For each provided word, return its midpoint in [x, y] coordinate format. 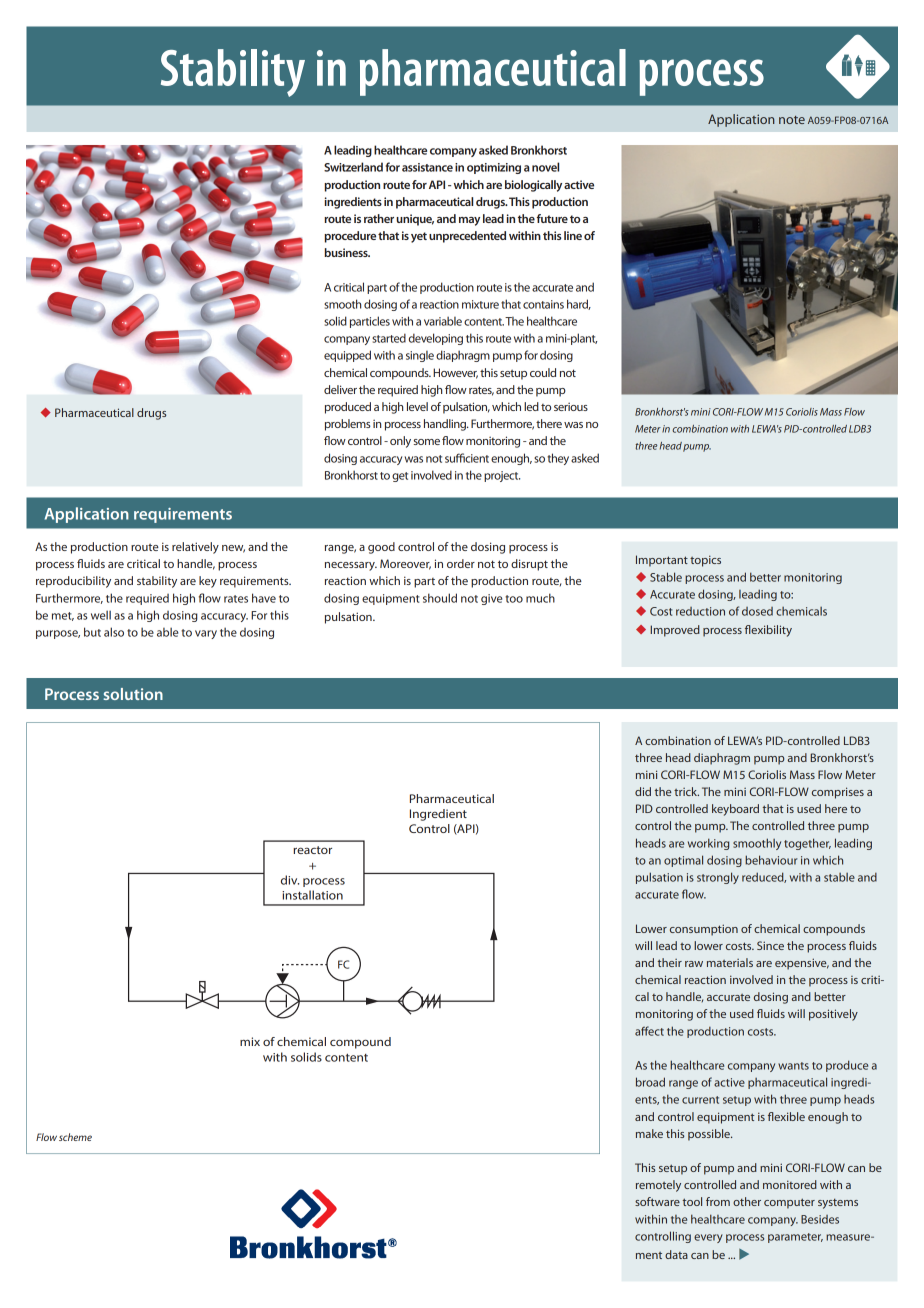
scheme [75, 1137]
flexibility [768, 631]
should [440, 598]
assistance [427, 167]
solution [133, 694]
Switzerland [353, 167]
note [792, 120]
